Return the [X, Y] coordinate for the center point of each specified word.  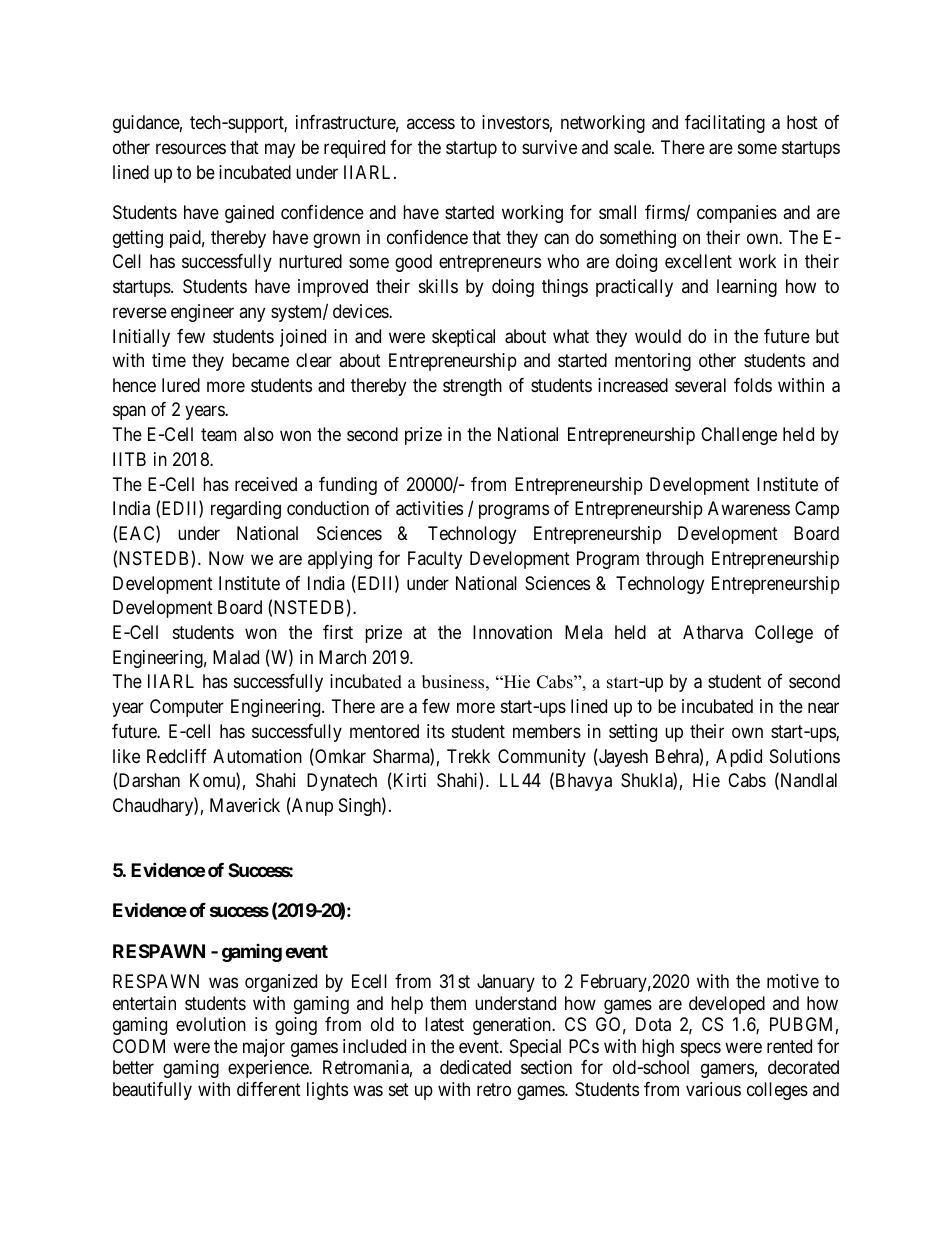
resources [191, 148]
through [675, 560]
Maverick [245, 805]
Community [542, 758]
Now [226, 558]
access [431, 124]
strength [472, 387]
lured [181, 385]
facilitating [725, 124]
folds [753, 385]
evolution [211, 1024]
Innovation [512, 632]
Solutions [805, 756]
